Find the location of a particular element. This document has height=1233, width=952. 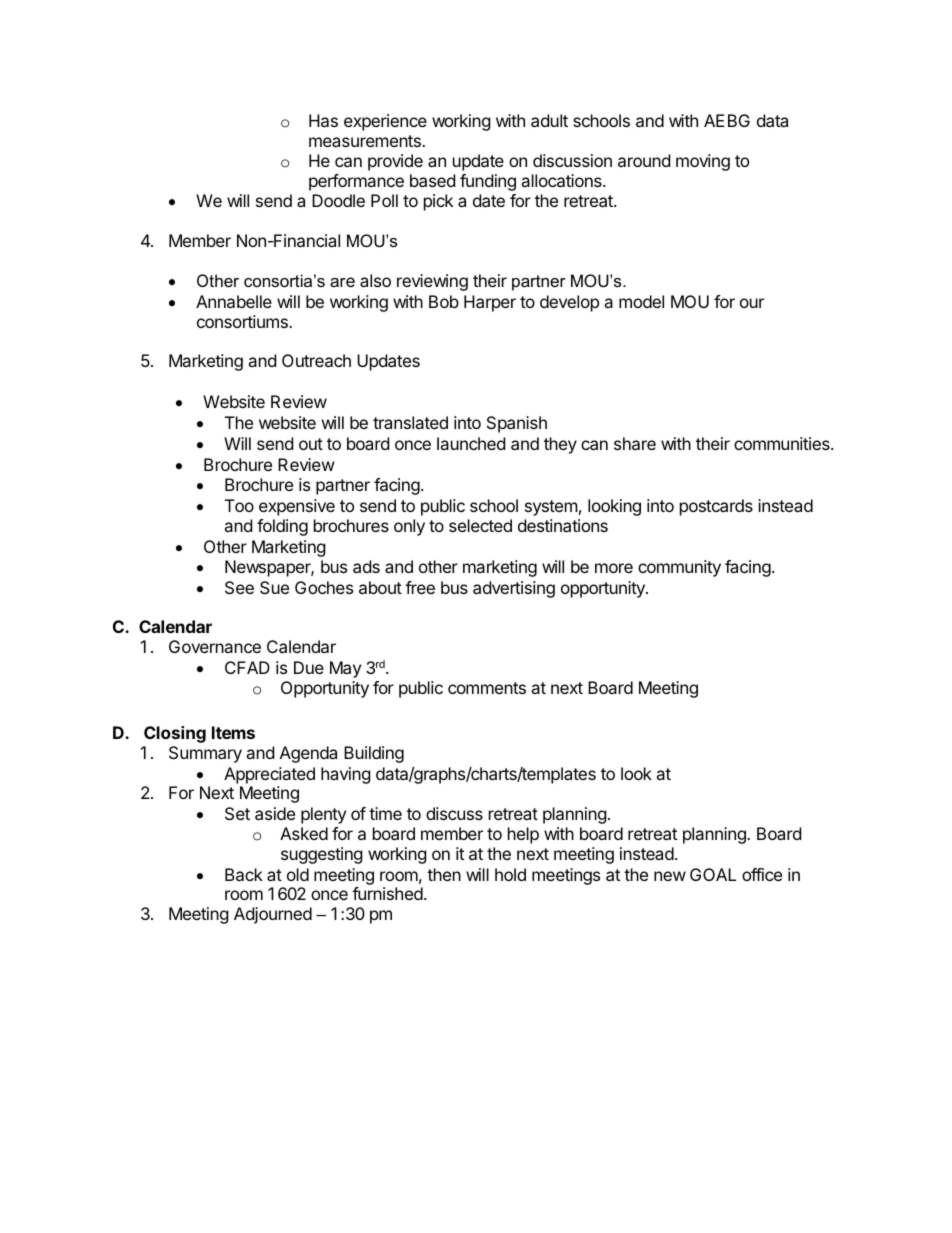

selected is located at coordinates (480, 525).
